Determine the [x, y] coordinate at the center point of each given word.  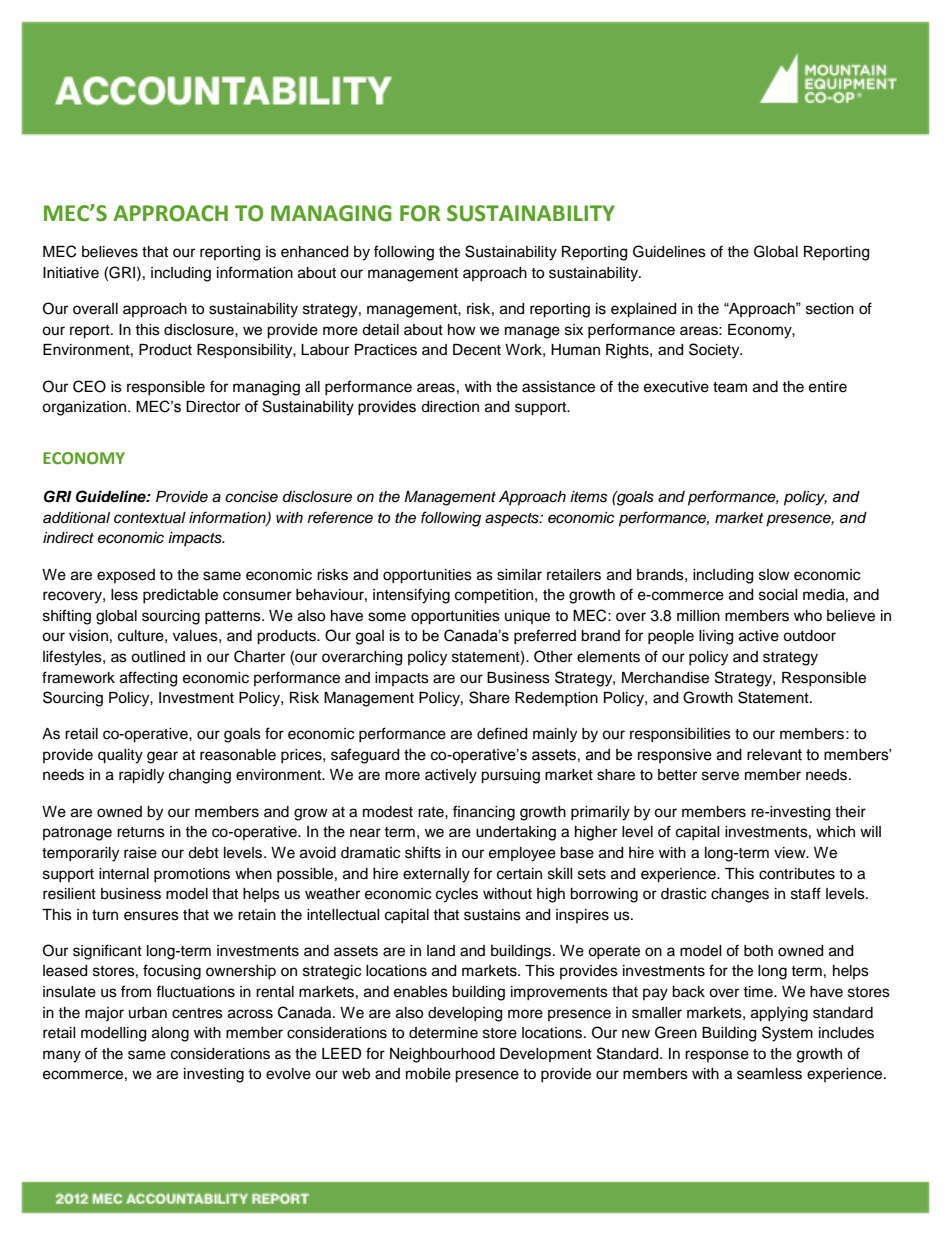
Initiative [71, 273]
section [830, 309]
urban [148, 1013]
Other [553, 656]
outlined [158, 657]
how [462, 329]
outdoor [809, 636]
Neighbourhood [442, 1055]
